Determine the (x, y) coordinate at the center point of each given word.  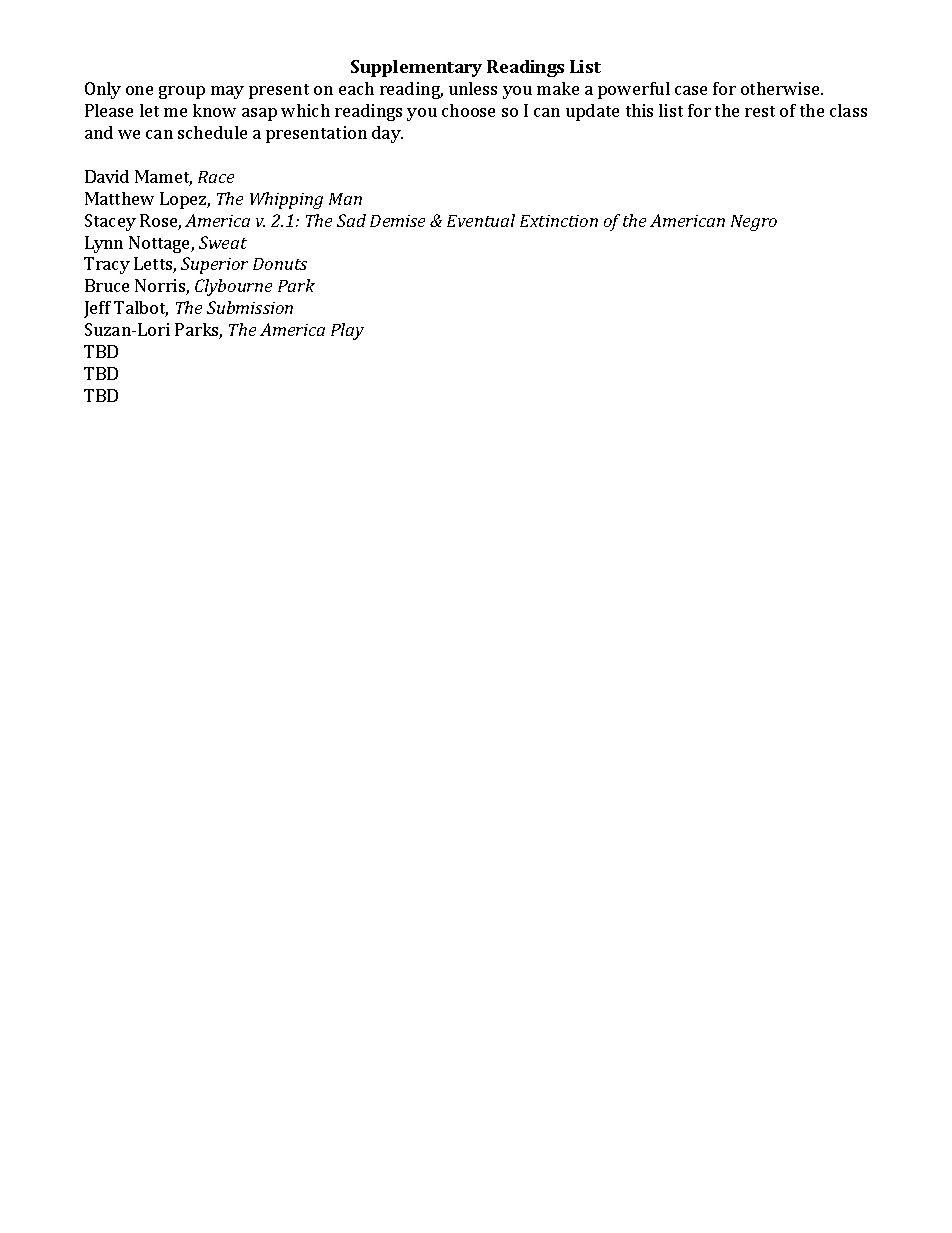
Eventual (481, 220)
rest (760, 111)
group (182, 92)
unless (473, 88)
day (387, 134)
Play (347, 331)
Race (216, 177)
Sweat (223, 242)
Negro (754, 223)
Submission (250, 307)
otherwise (781, 88)
